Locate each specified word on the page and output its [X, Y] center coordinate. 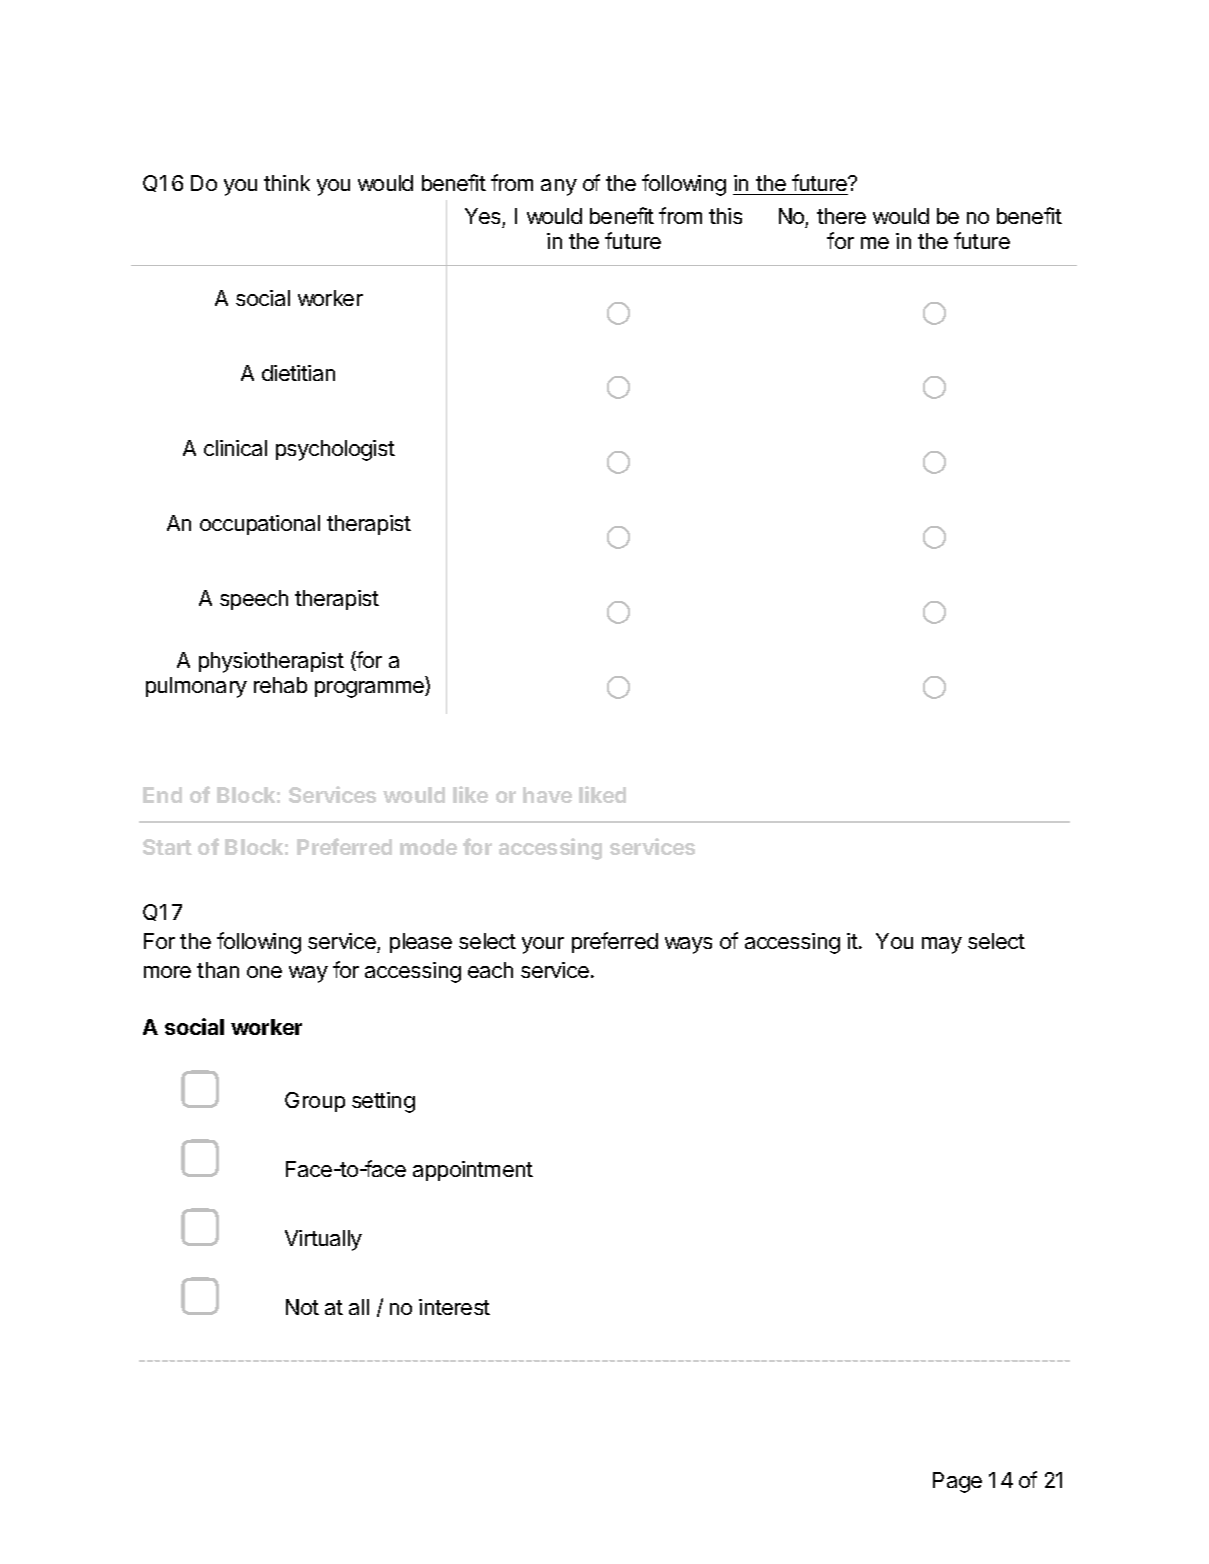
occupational [260, 525]
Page [957, 1482]
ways [688, 945]
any [559, 187]
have [547, 795]
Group [315, 1102]
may [942, 945]
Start [167, 847]
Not [302, 1307]
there [841, 216]
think [287, 183]
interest [454, 1307]
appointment [473, 1171]
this [725, 216]
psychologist [335, 450]
